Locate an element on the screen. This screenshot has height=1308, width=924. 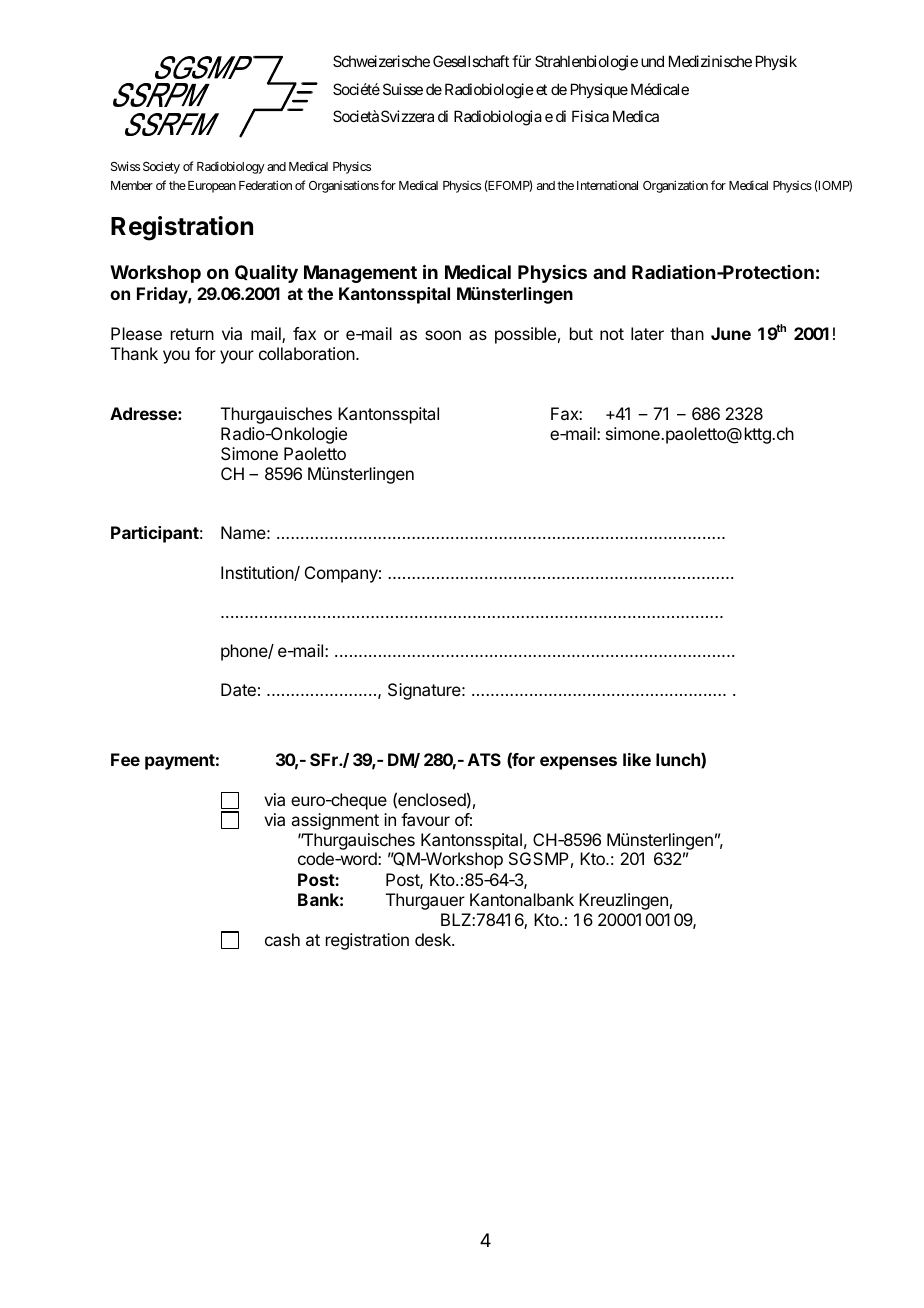
soon is located at coordinates (443, 335).
